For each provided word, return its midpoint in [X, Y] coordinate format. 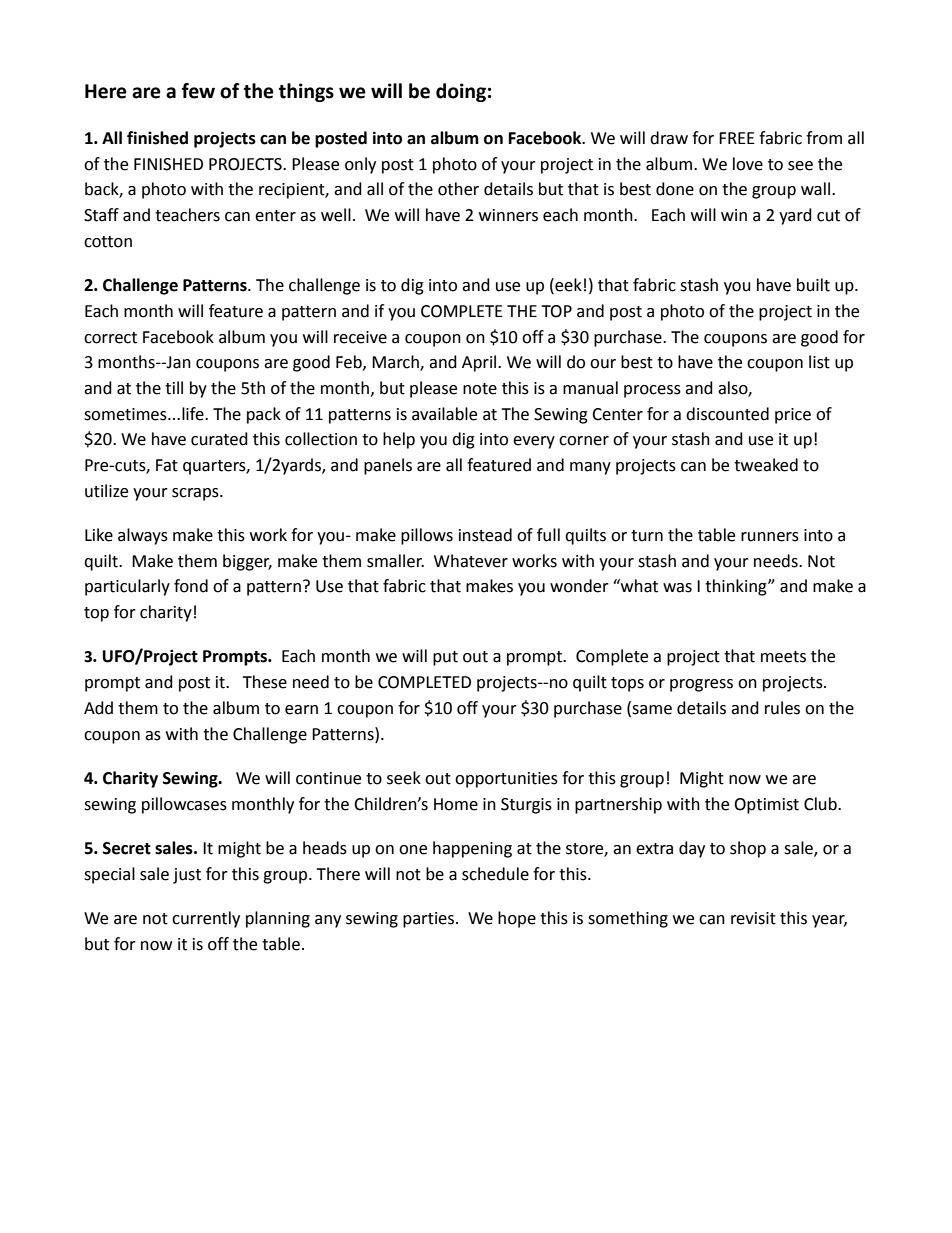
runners [770, 537]
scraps [196, 494]
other [458, 189]
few [198, 91]
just [187, 876]
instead [485, 535]
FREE [737, 138]
